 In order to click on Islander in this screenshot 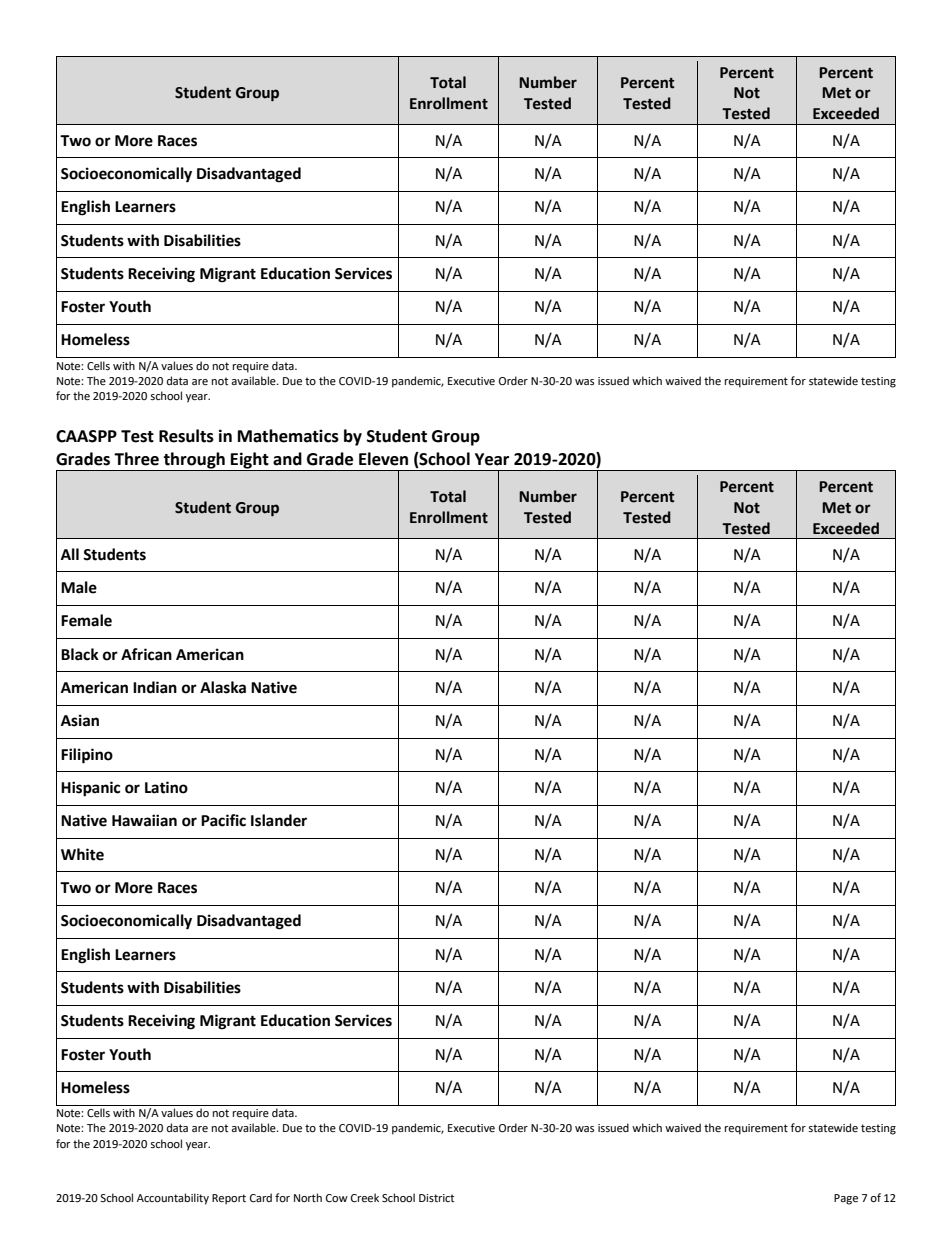, I will do `click(279, 820)`.
